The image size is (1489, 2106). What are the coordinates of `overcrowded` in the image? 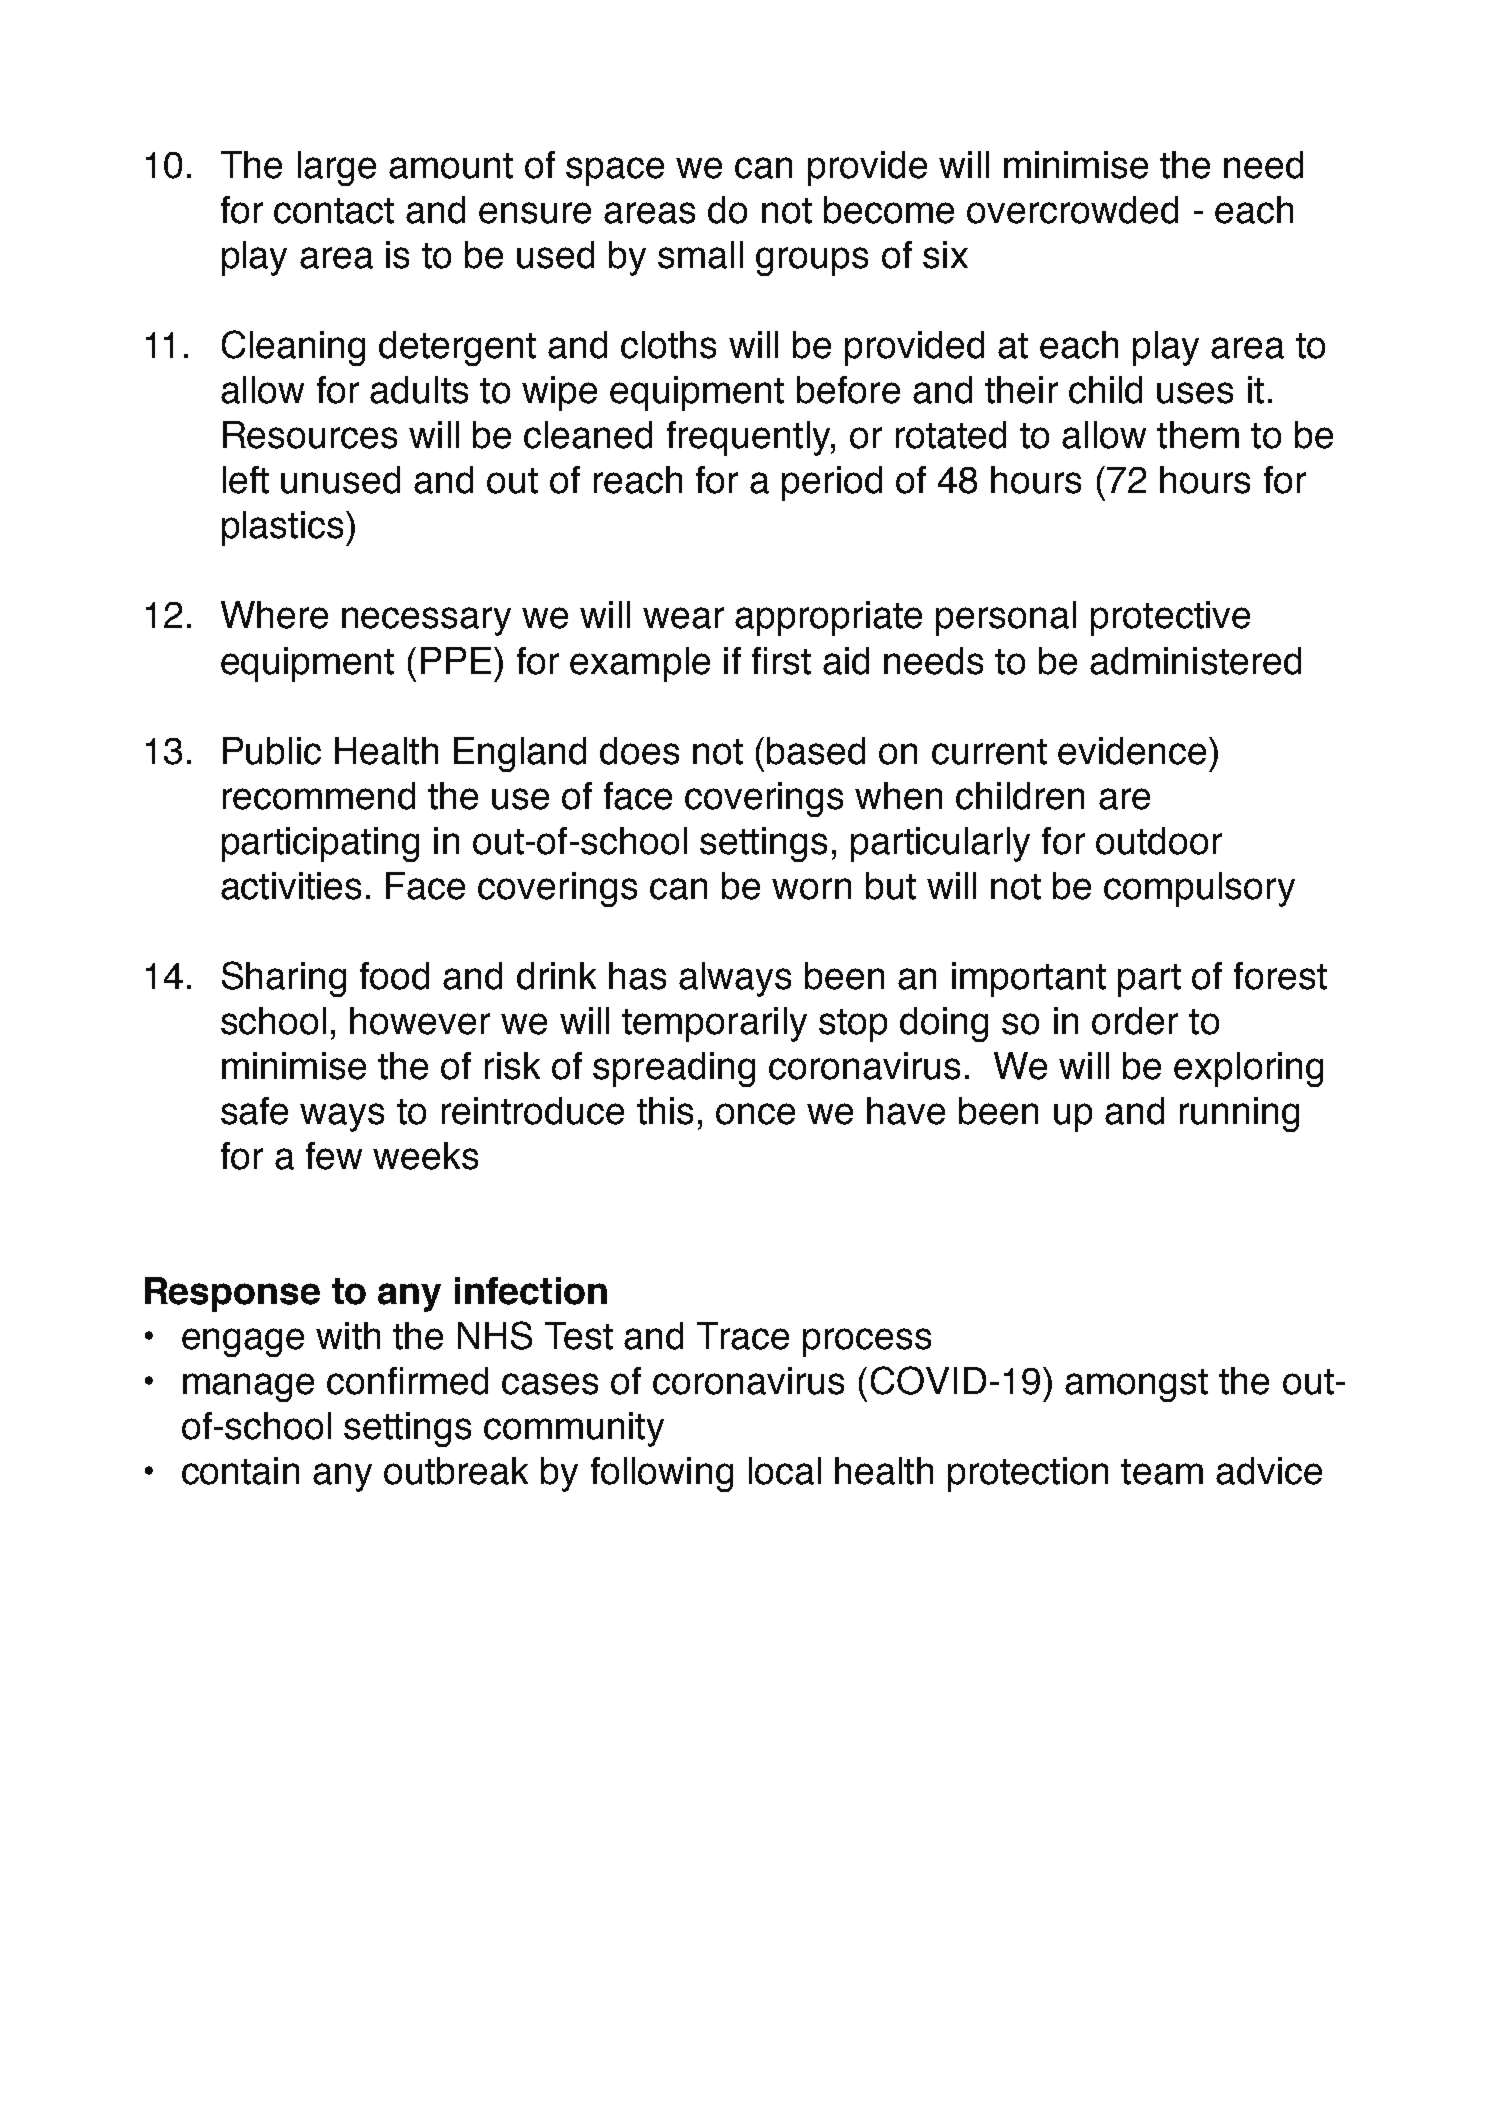 It's located at (1072, 210).
